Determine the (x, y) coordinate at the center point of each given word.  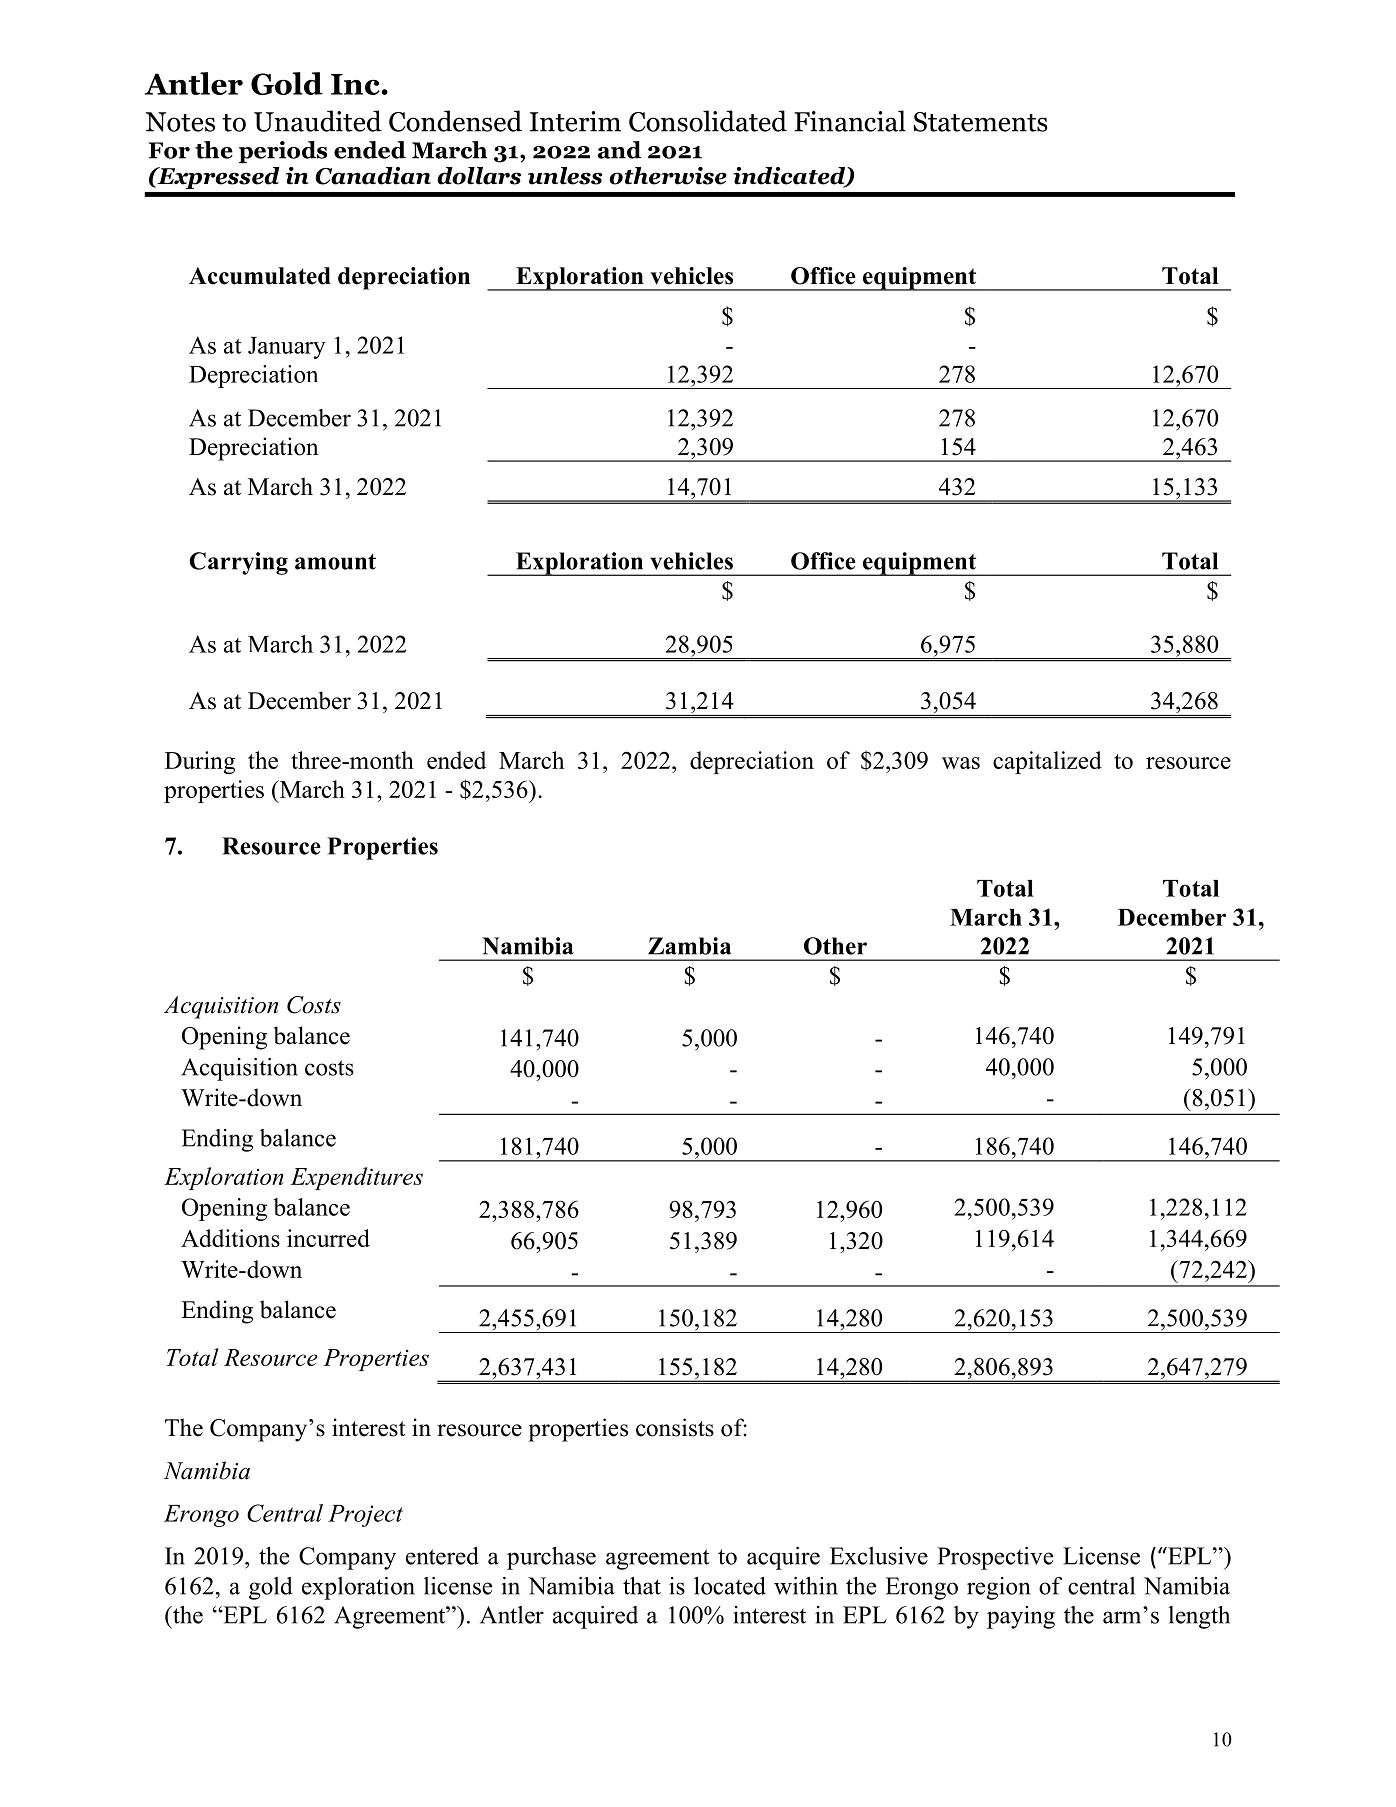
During (200, 762)
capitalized (1047, 762)
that (642, 1586)
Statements (980, 122)
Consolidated (708, 121)
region (998, 1588)
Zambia (689, 946)
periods (283, 152)
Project (365, 1516)
